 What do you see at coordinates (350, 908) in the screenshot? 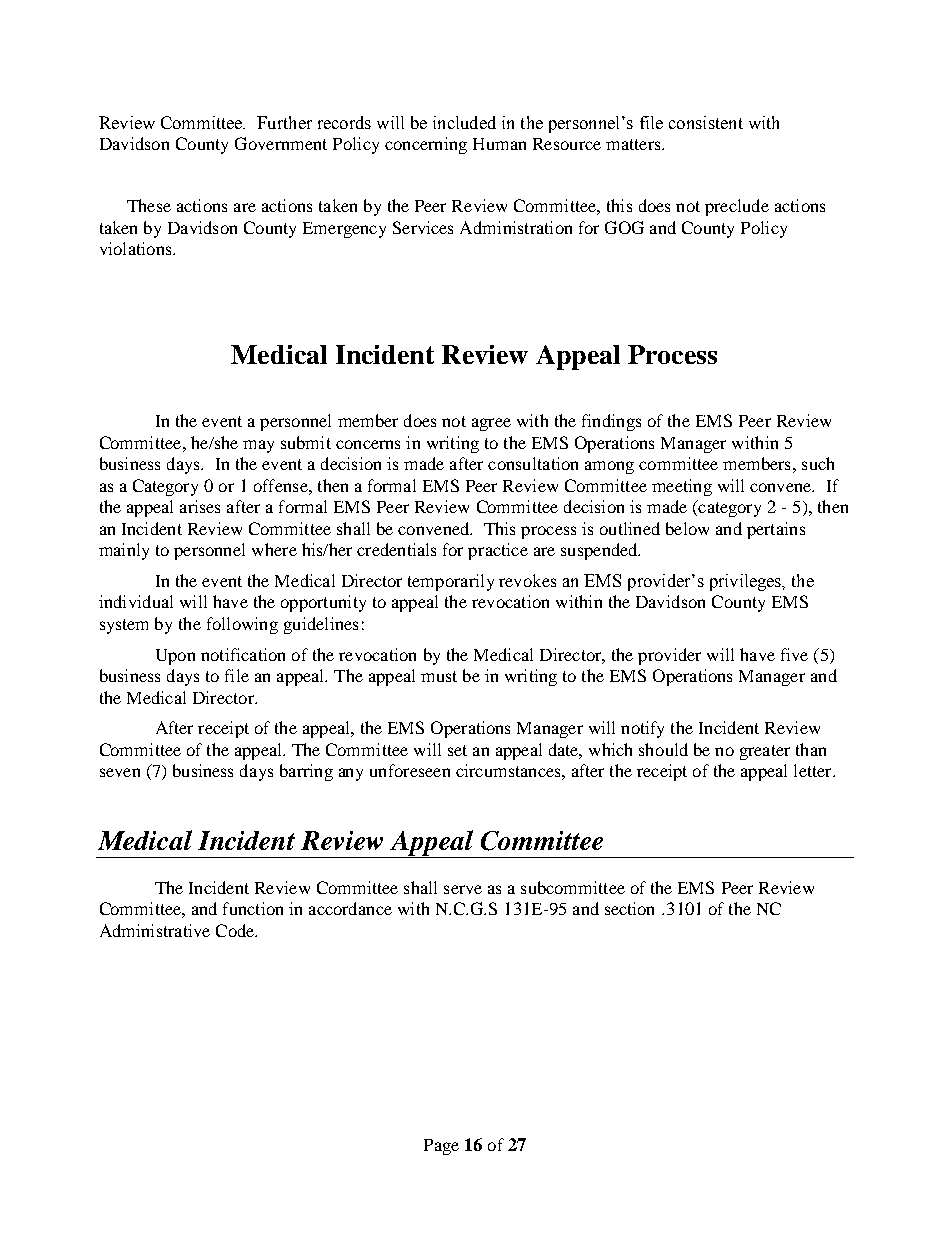
I see `accordance` at bounding box center [350, 908].
